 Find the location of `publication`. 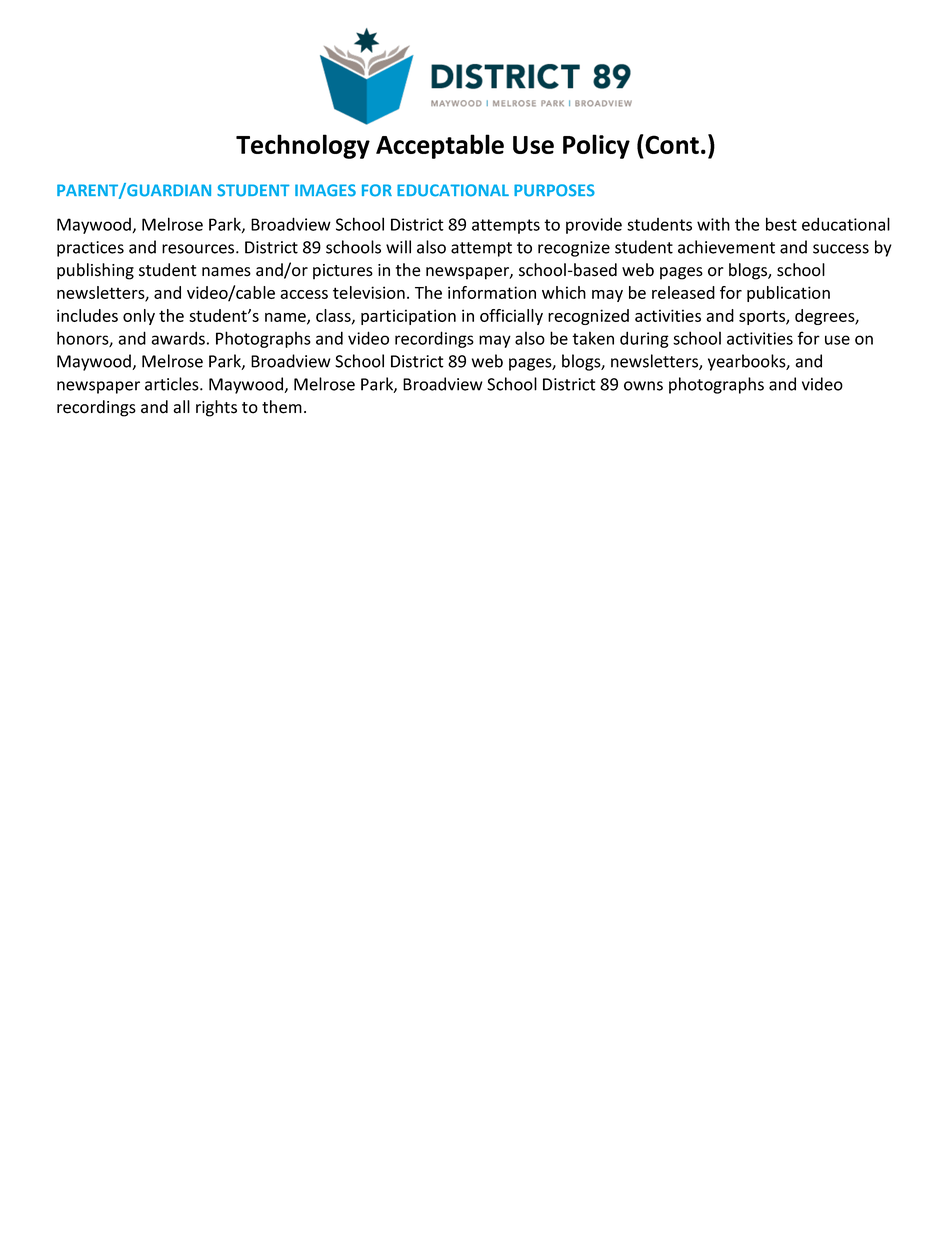

publication is located at coordinates (788, 294).
